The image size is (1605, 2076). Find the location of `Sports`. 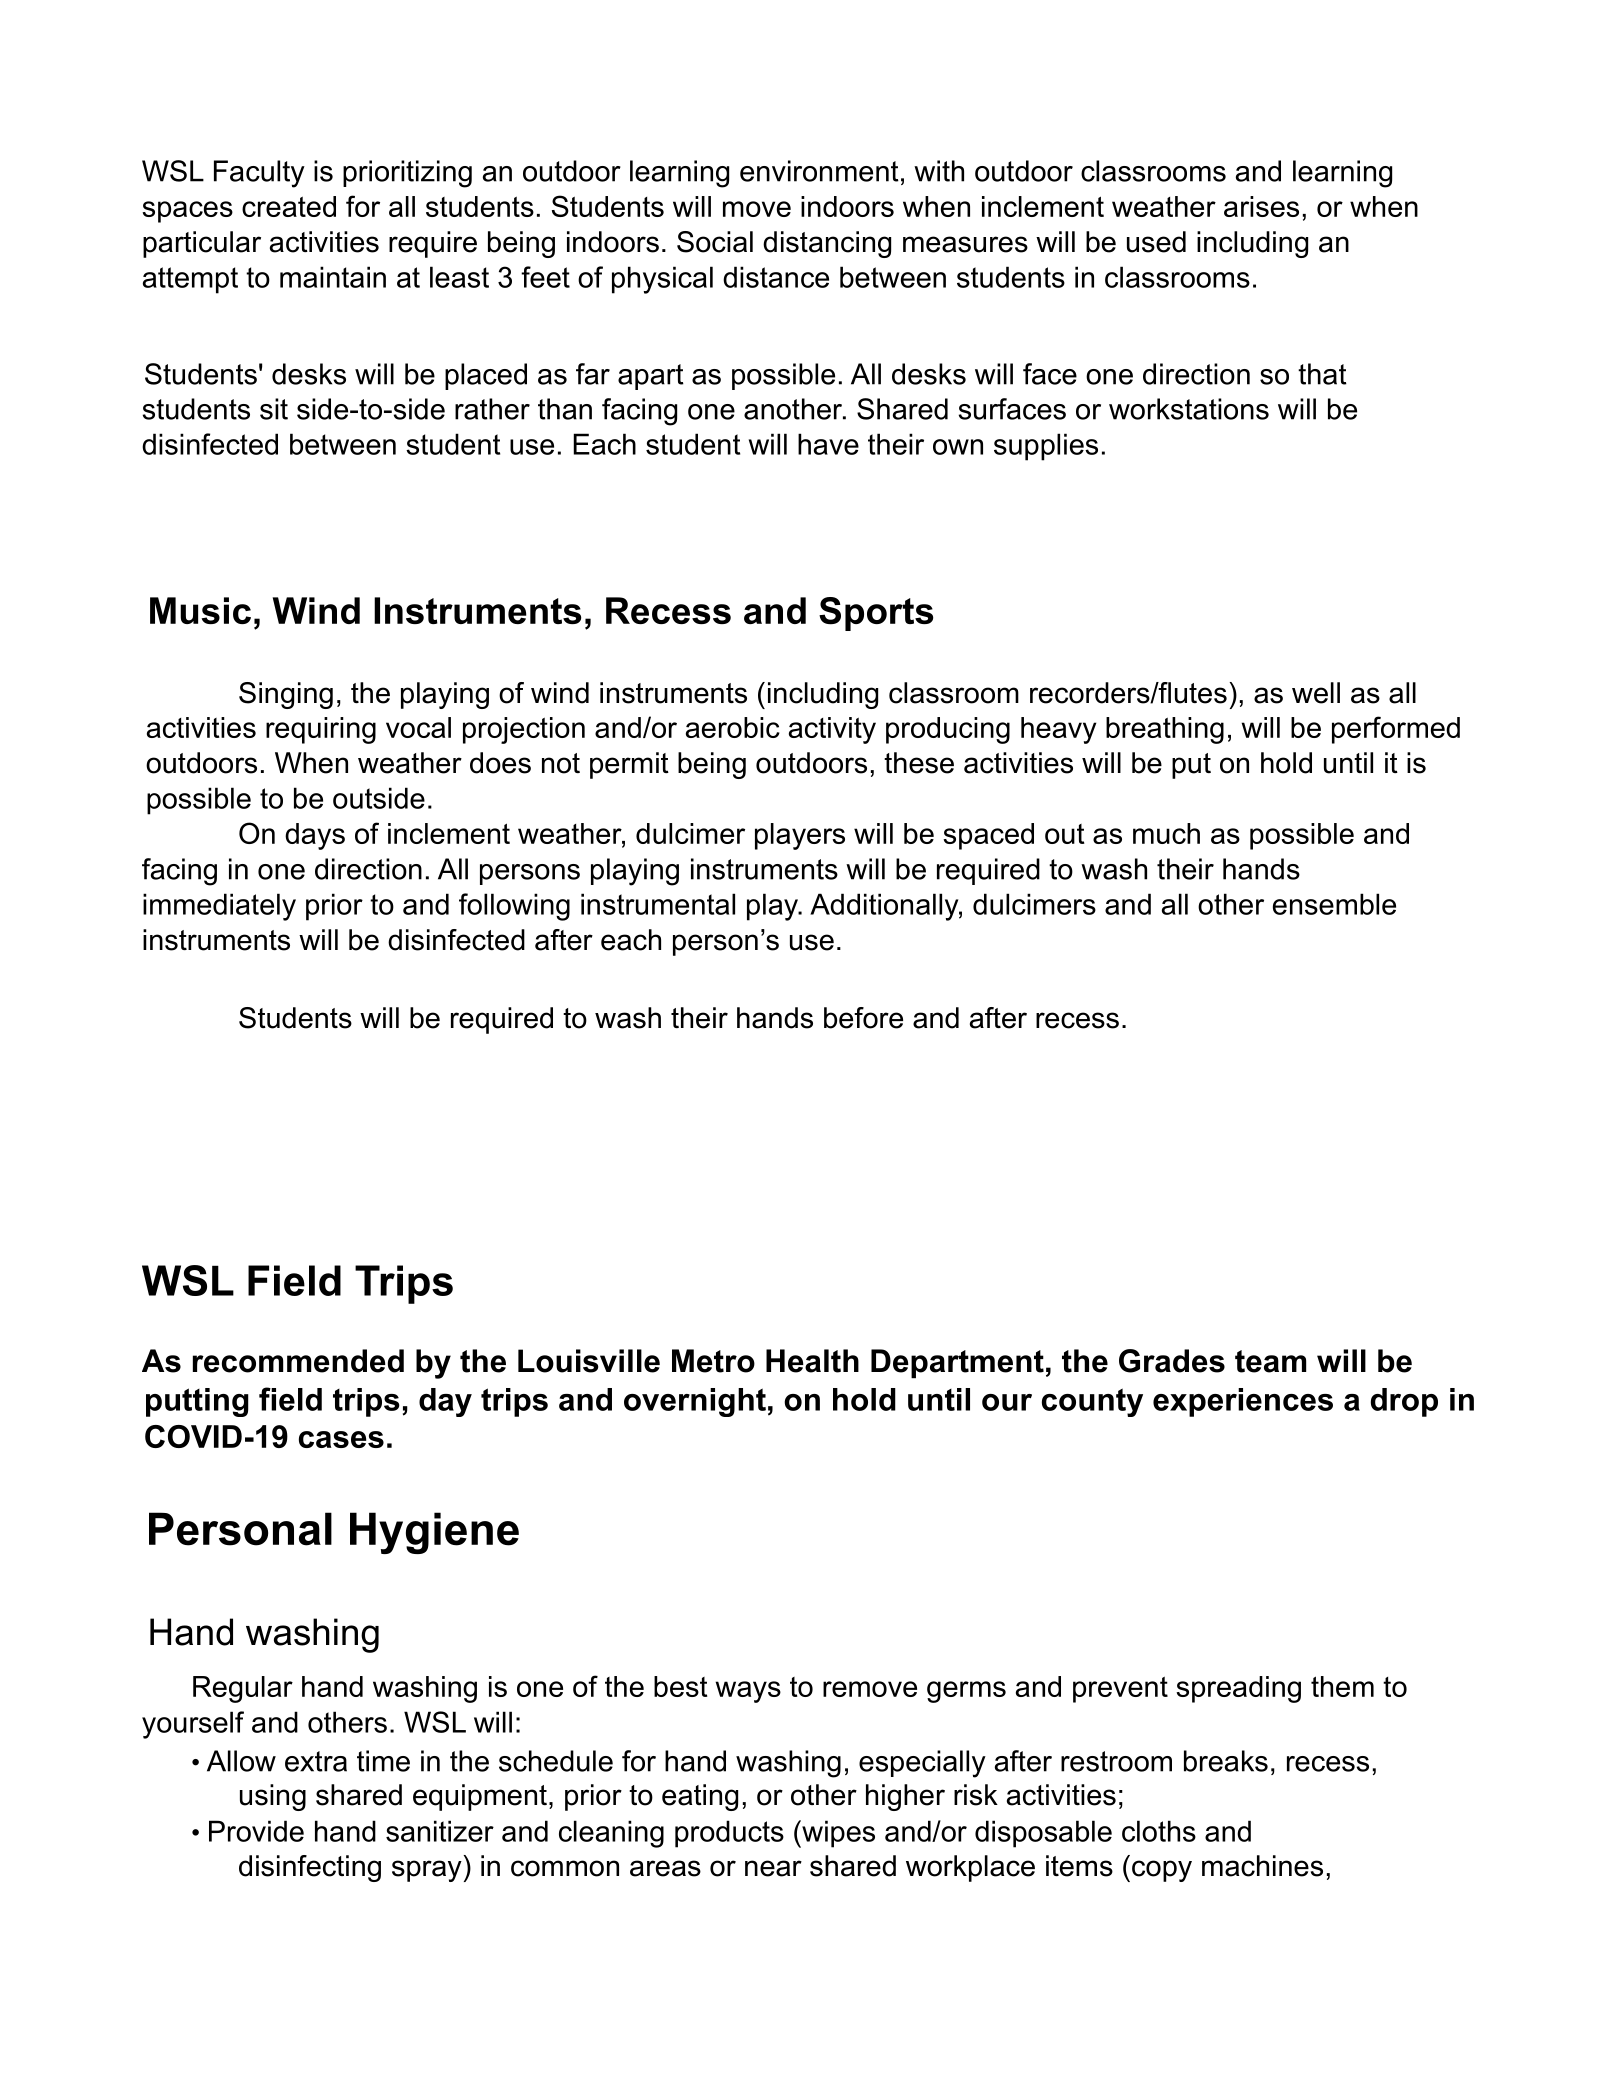

Sports is located at coordinates (876, 614).
